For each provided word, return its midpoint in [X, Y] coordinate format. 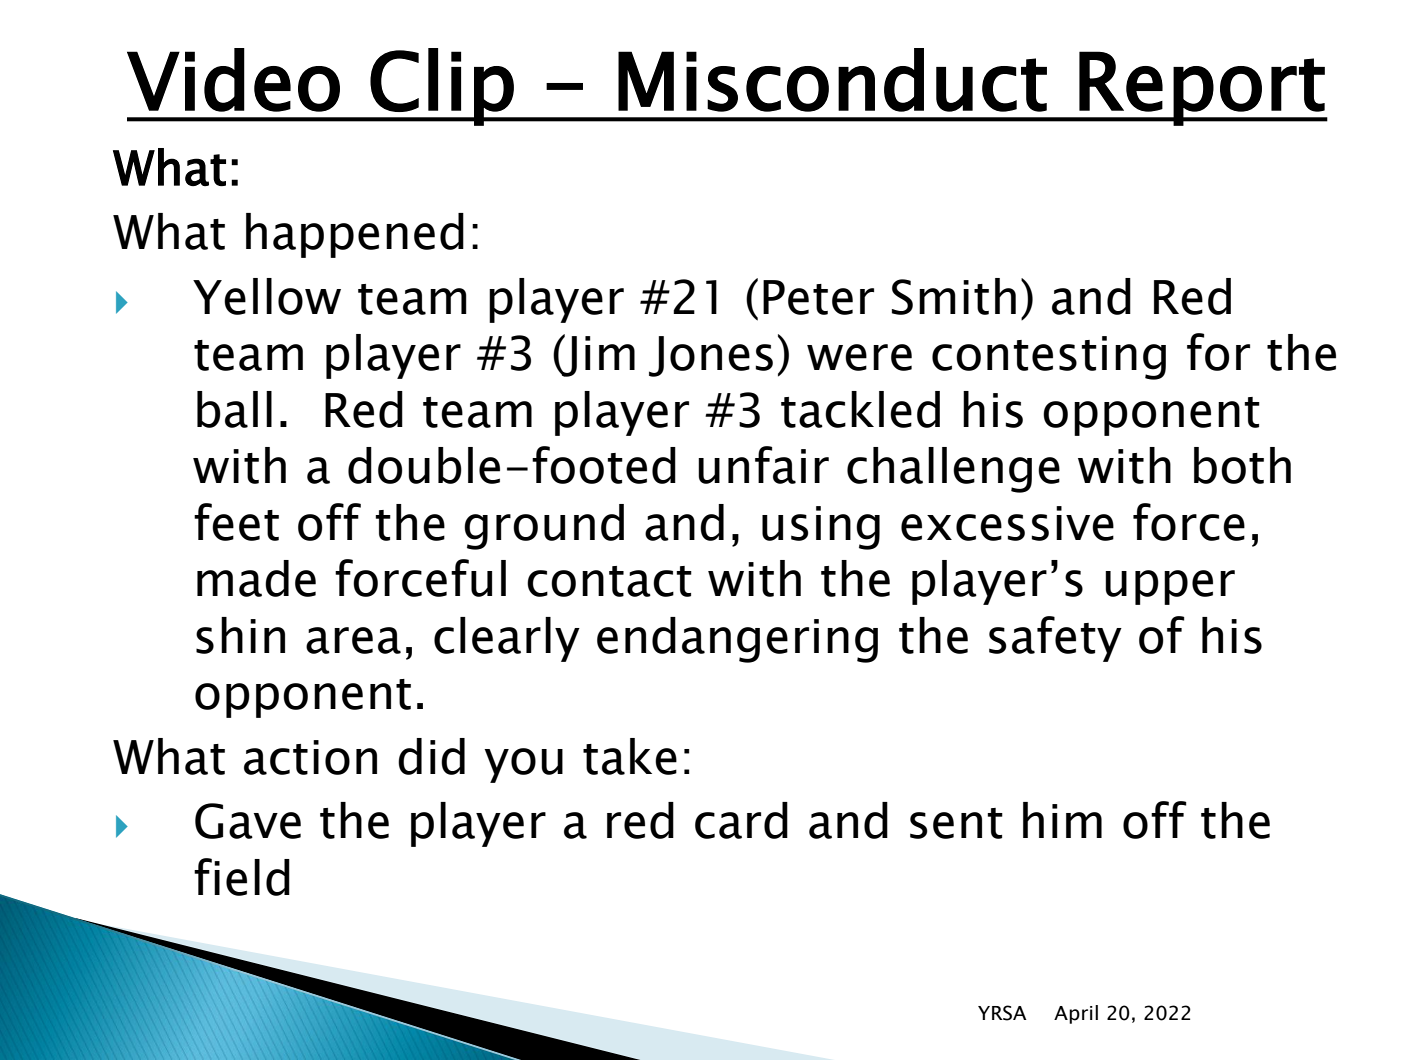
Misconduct [832, 80]
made [256, 578]
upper [1170, 587]
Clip [442, 87]
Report [1202, 88]
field [242, 877]
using [821, 528]
